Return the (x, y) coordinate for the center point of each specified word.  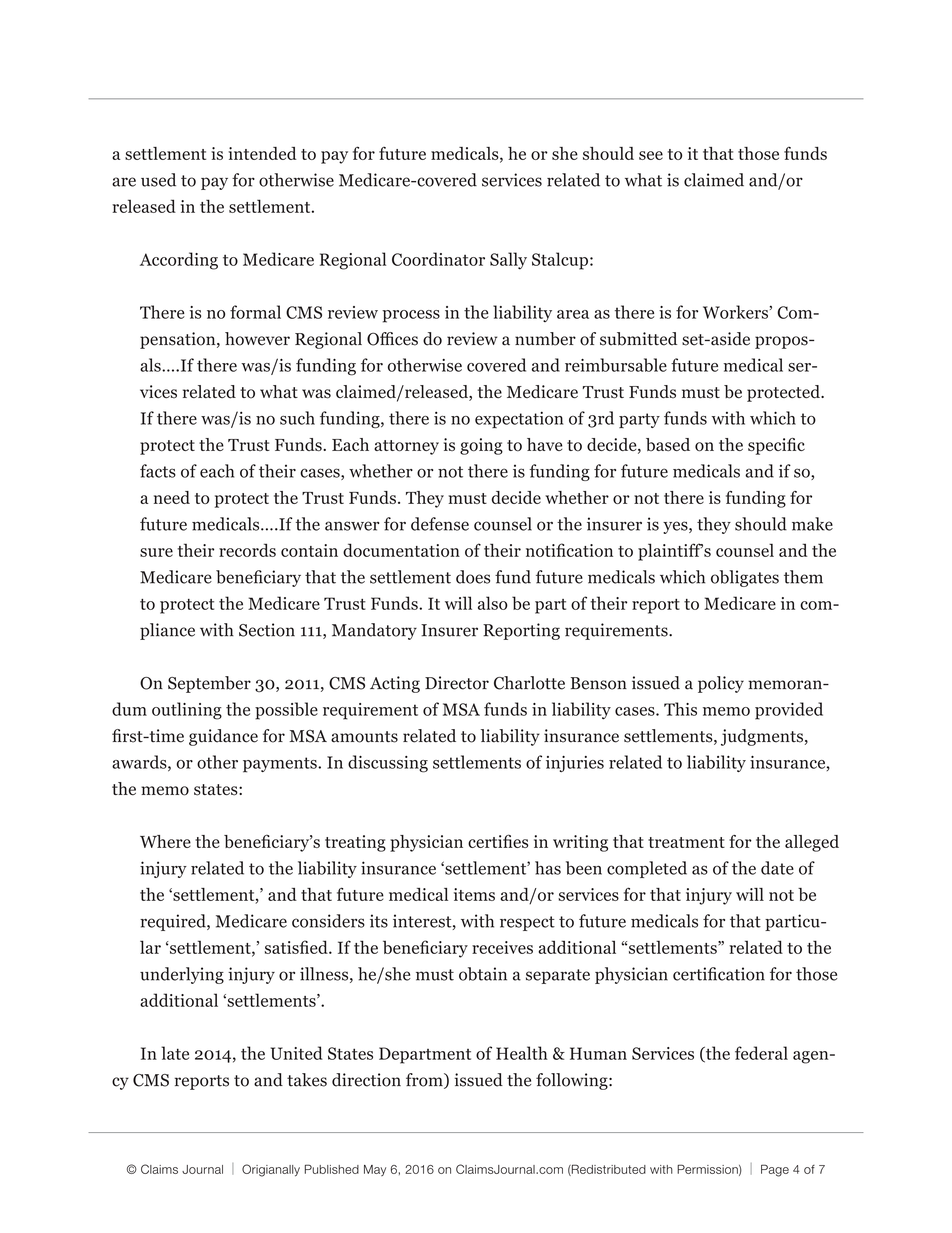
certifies (498, 841)
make (812, 524)
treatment (686, 842)
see (651, 155)
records (247, 550)
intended (262, 153)
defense (440, 524)
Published (332, 1169)
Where (165, 841)
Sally (508, 261)
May (375, 1170)
